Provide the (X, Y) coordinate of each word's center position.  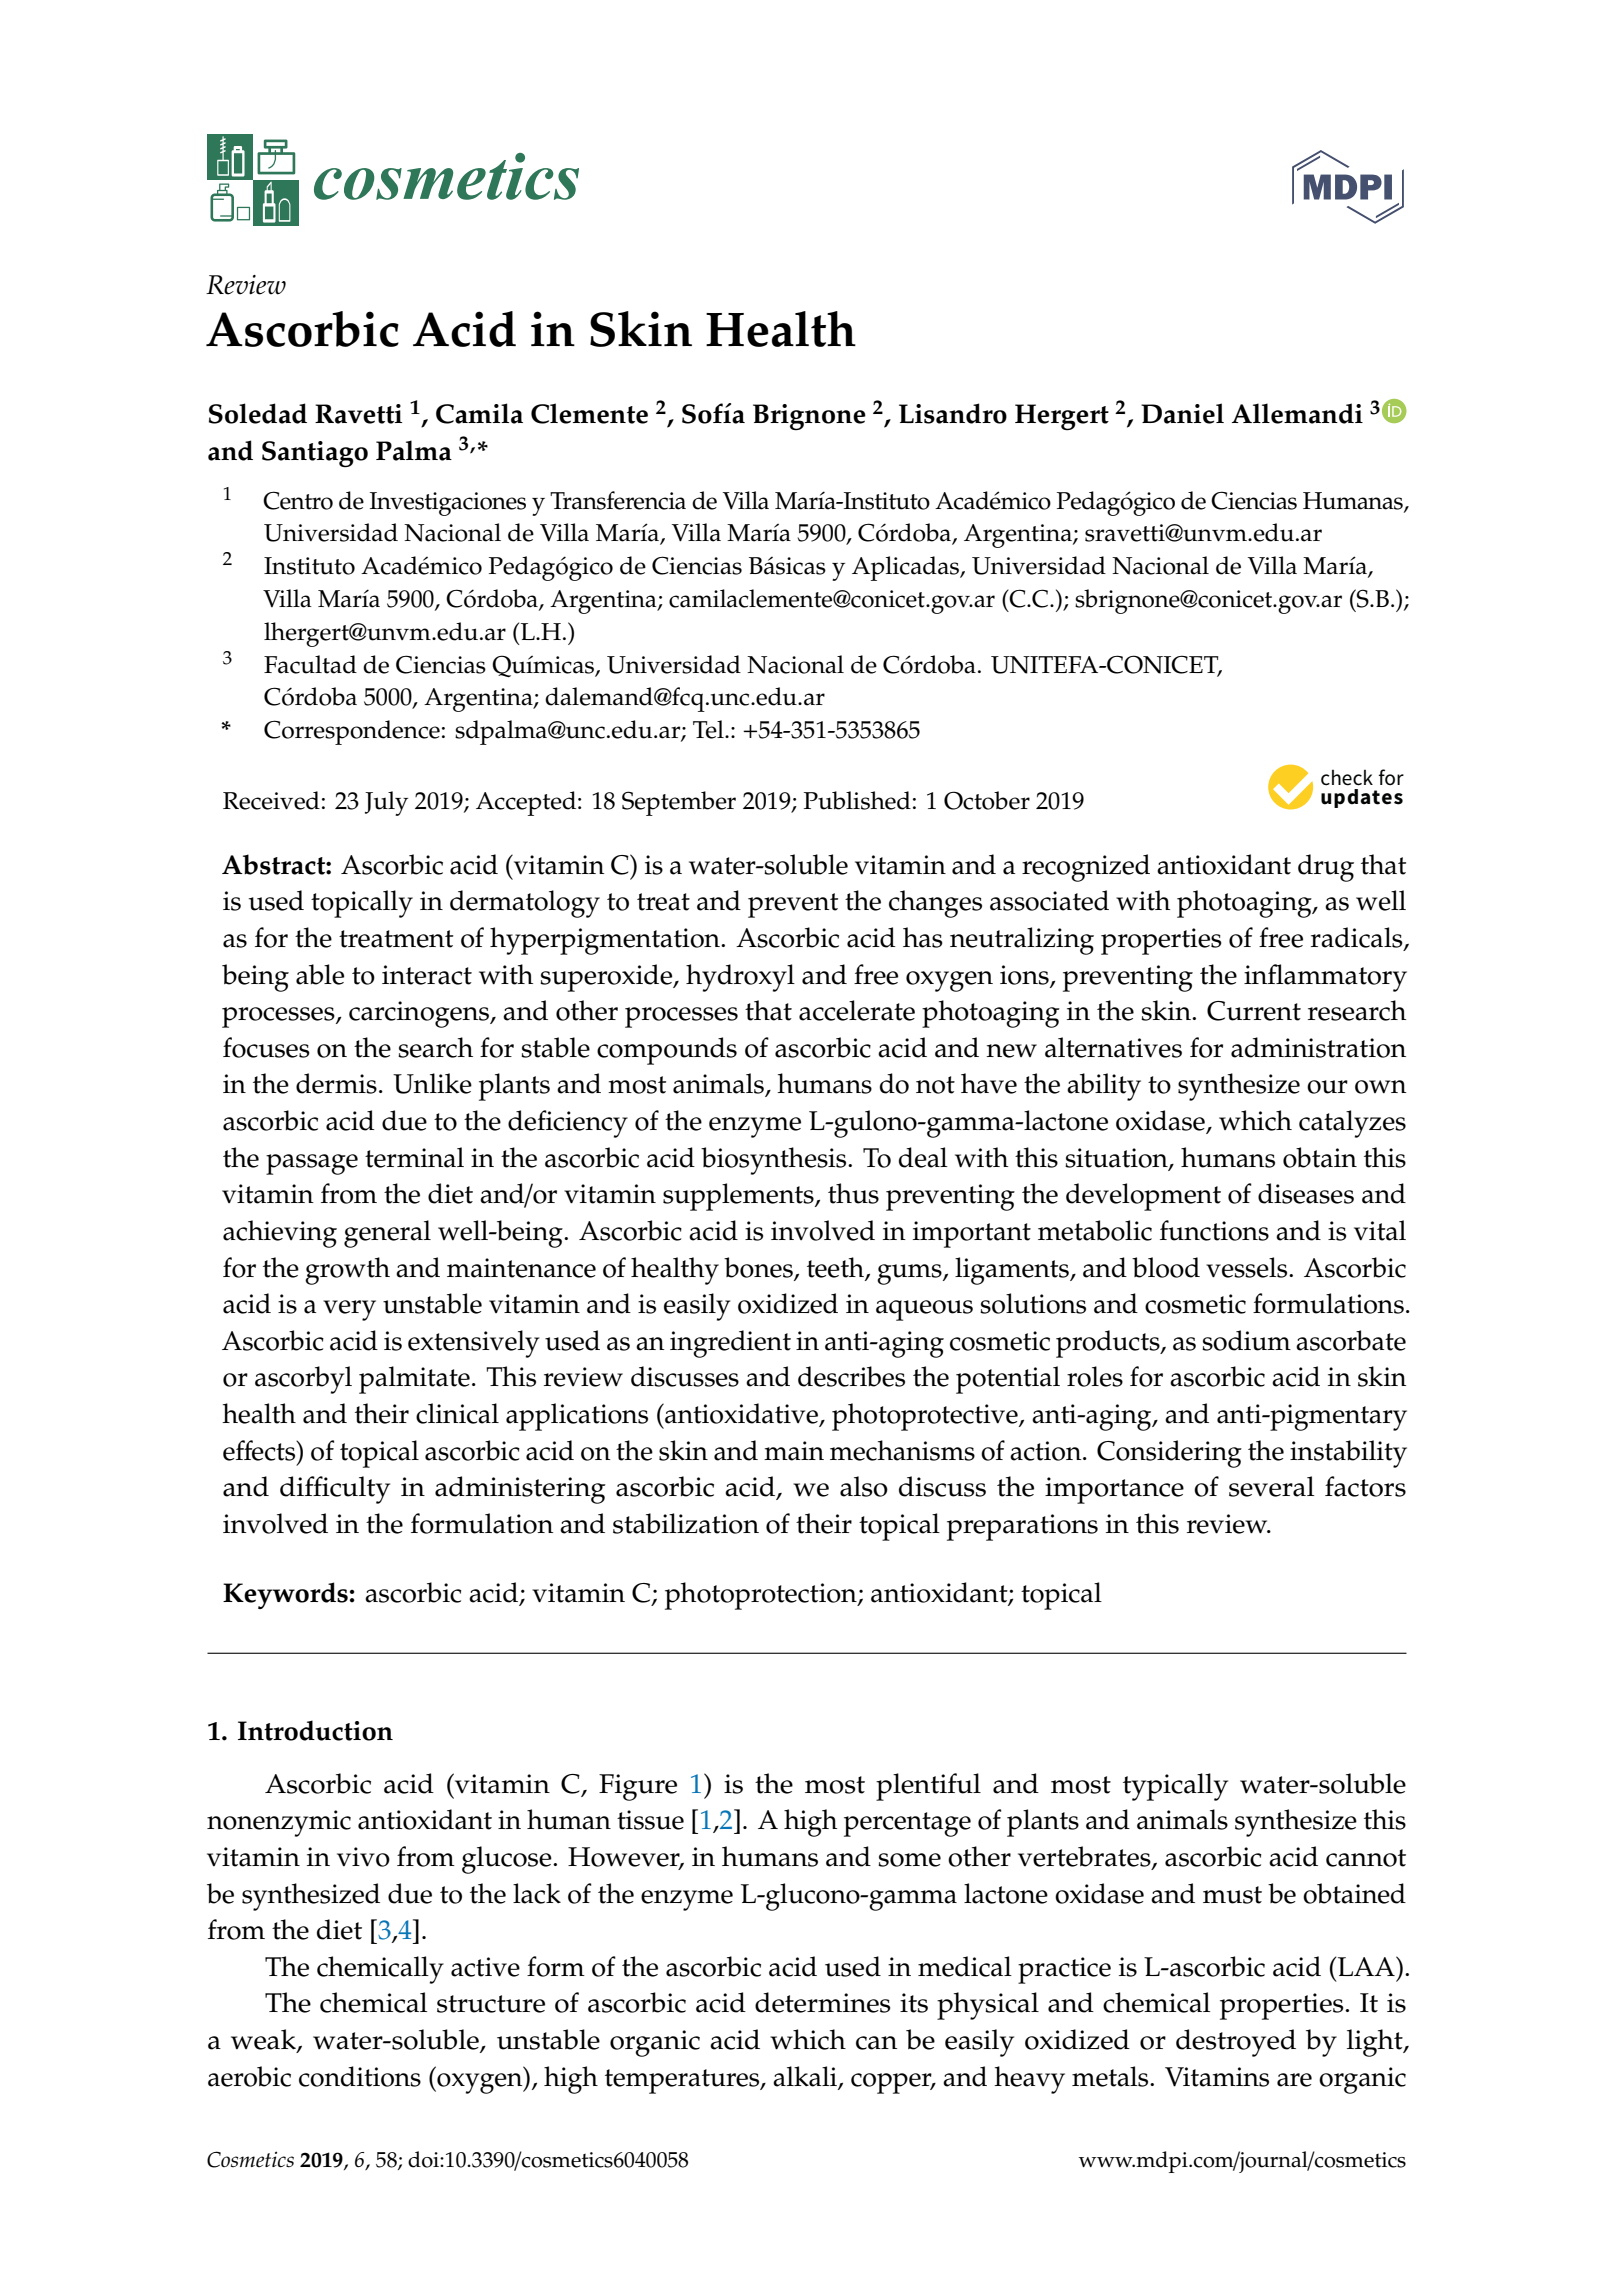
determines (822, 2002)
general (387, 1234)
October (987, 800)
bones (759, 1268)
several (1271, 1486)
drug (1326, 868)
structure (491, 2004)
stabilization (686, 1523)
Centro (298, 500)
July (386, 803)
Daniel (1182, 413)
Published (857, 800)
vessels (1248, 1267)
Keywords (285, 1595)
